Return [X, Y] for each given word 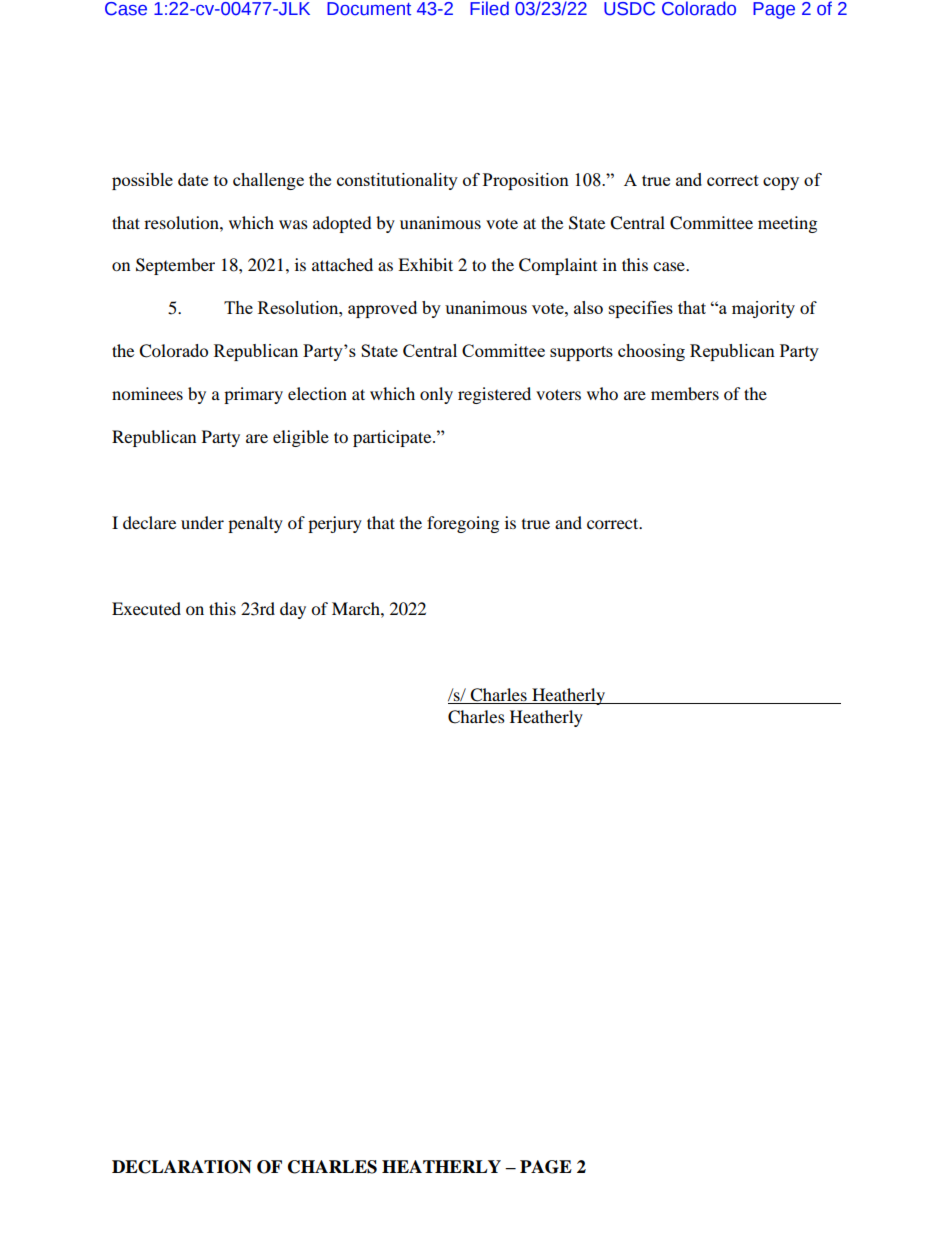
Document [369, 9]
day [293, 610]
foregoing [463, 524]
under [202, 522]
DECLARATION [182, 1167]
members [685, 393]
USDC [629, 9]
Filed [489, 8]
